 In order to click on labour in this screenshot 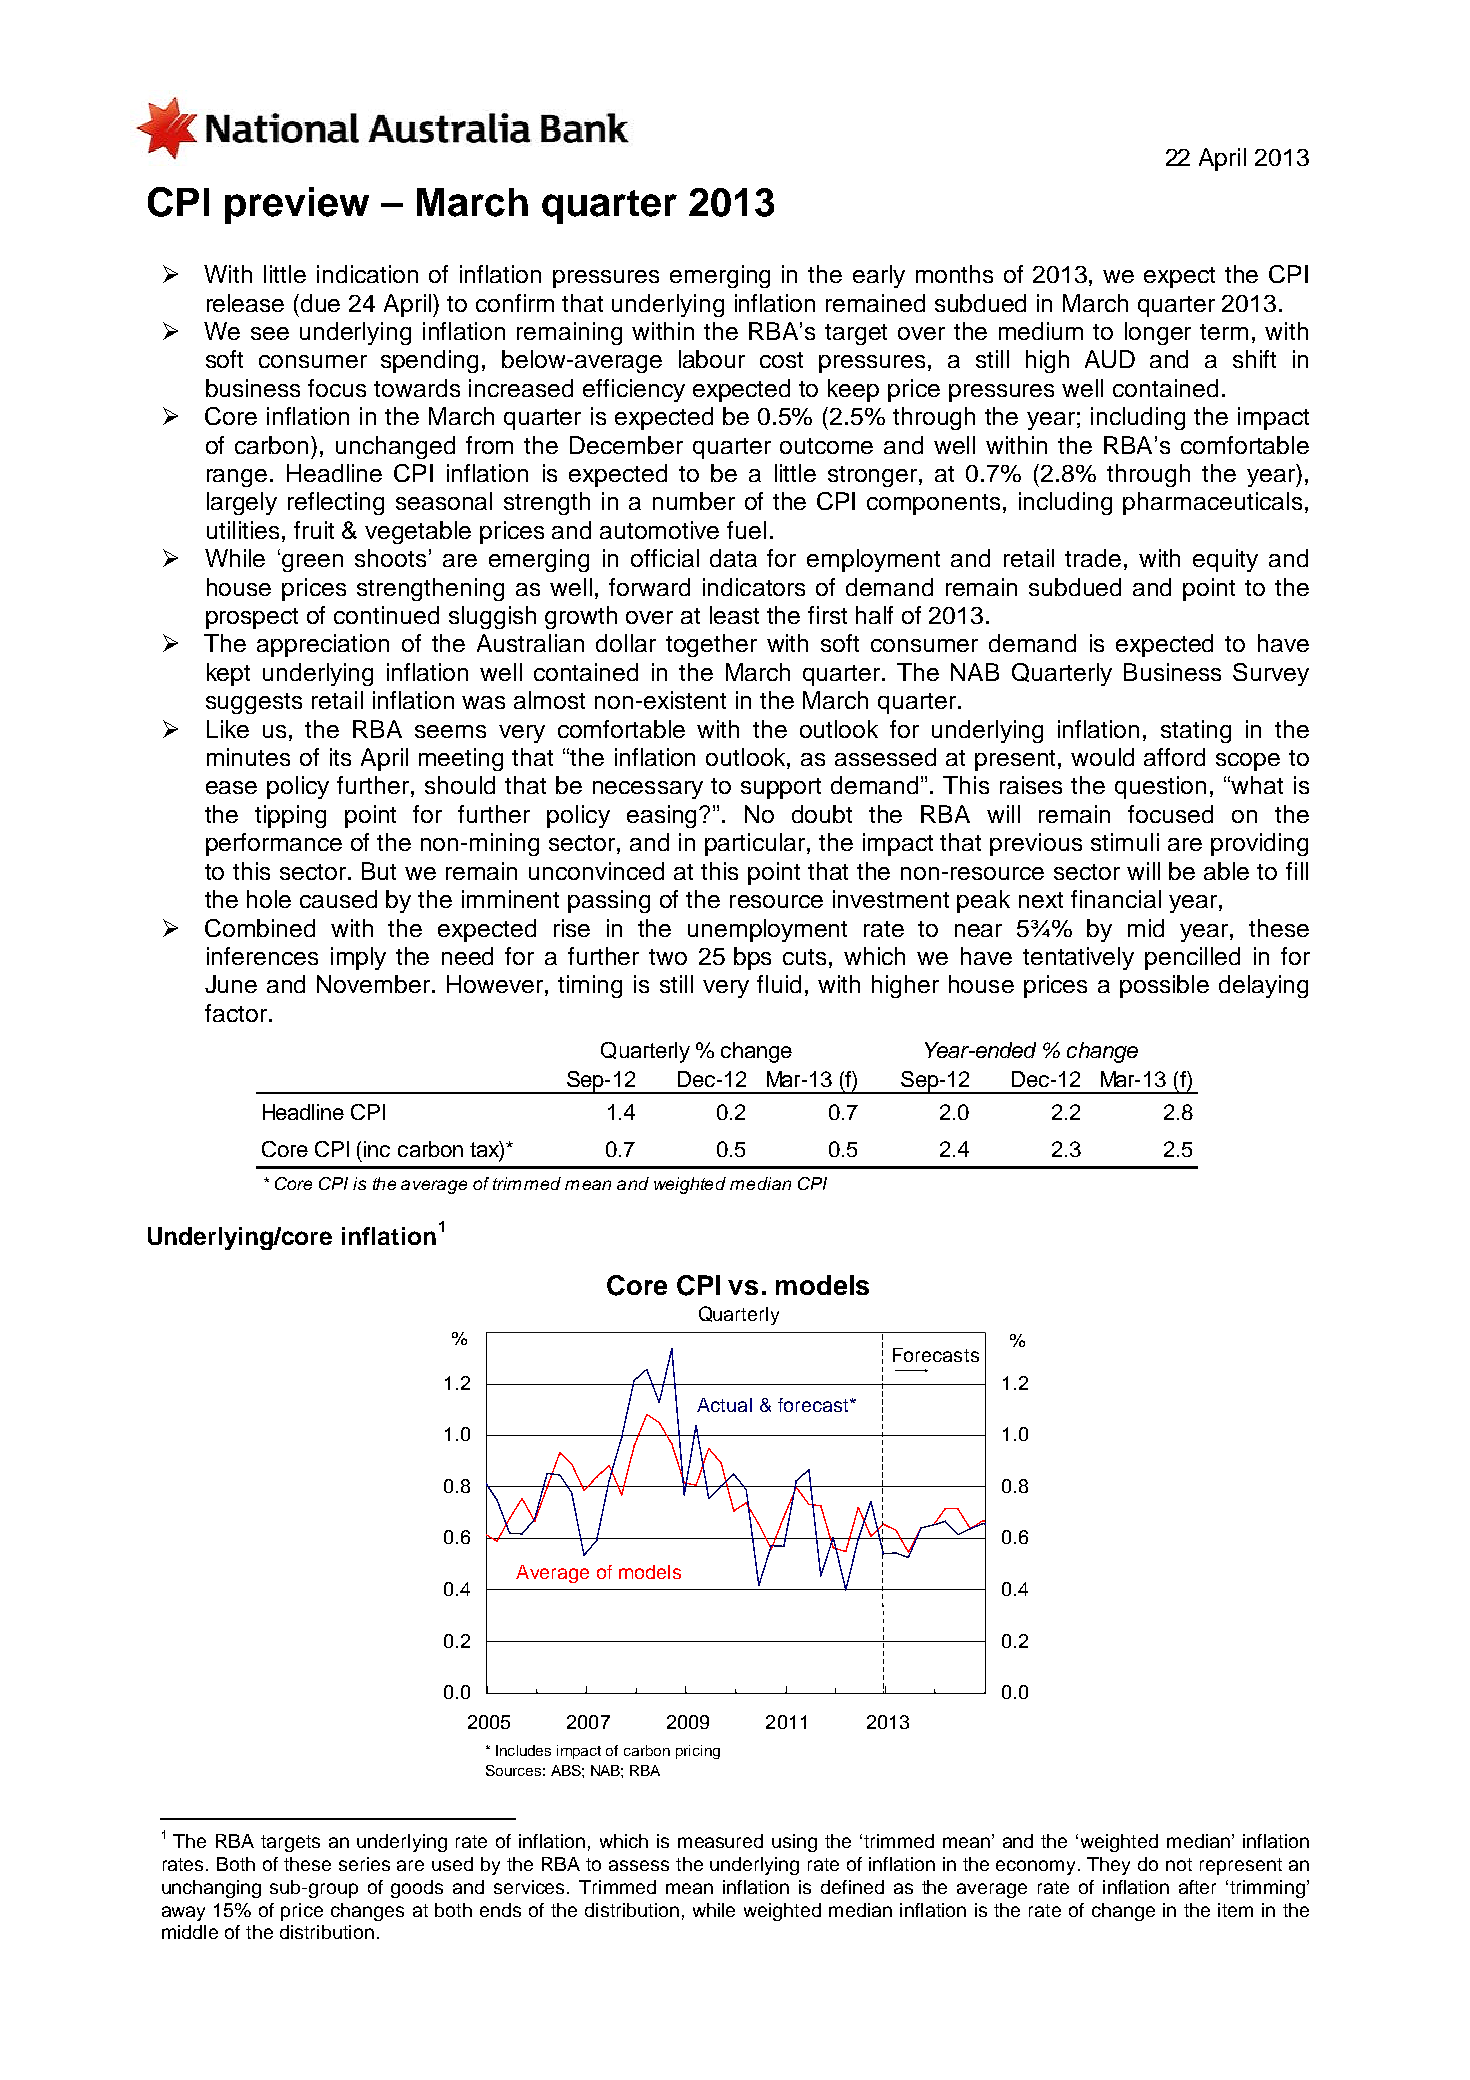, I will do `click(712, 359)`.
